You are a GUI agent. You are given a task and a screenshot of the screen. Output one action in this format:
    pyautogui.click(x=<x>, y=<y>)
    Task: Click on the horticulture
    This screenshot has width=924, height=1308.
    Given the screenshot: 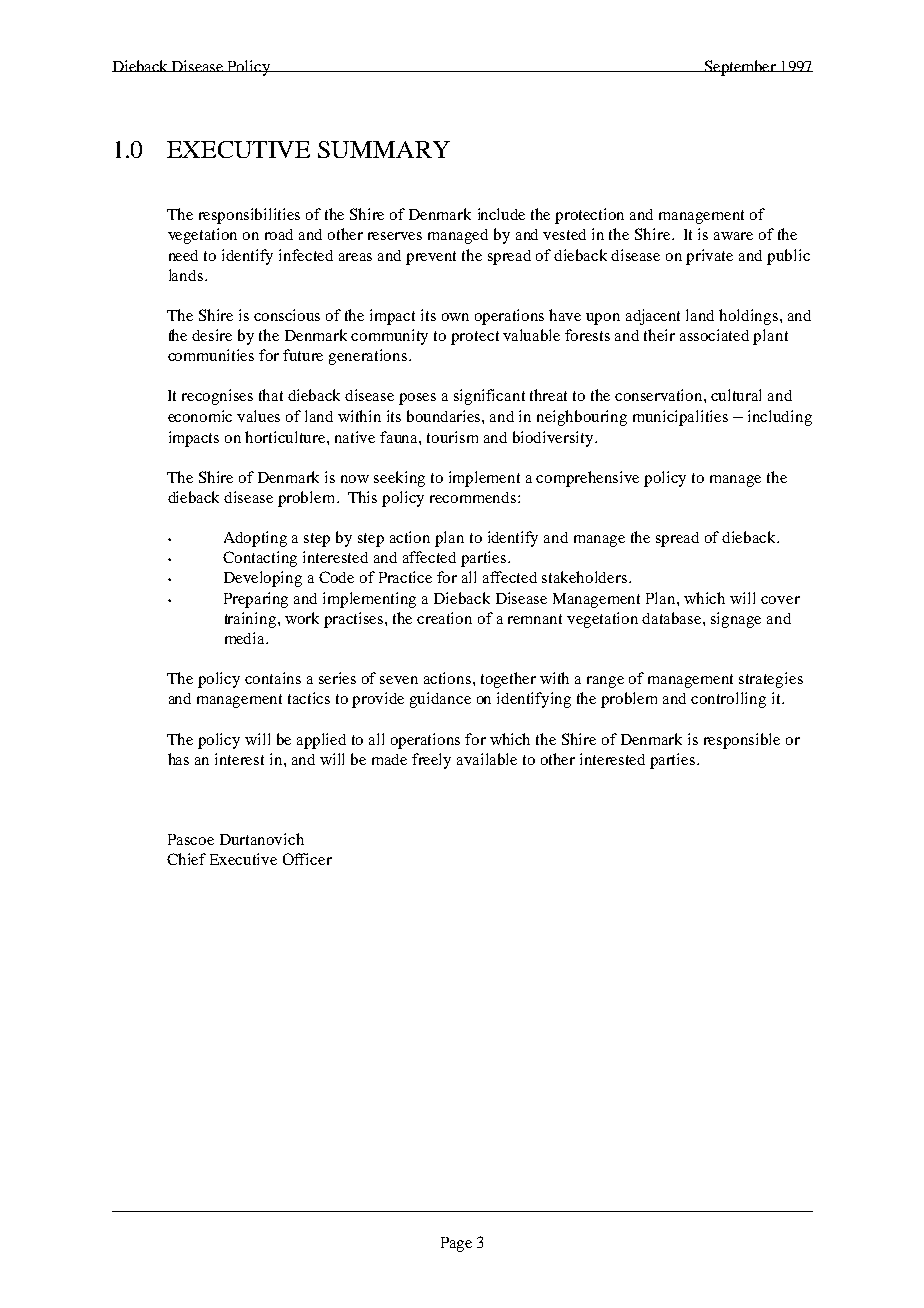 What is the action you would take?
    pyautogui.click(x=286, y=437)
